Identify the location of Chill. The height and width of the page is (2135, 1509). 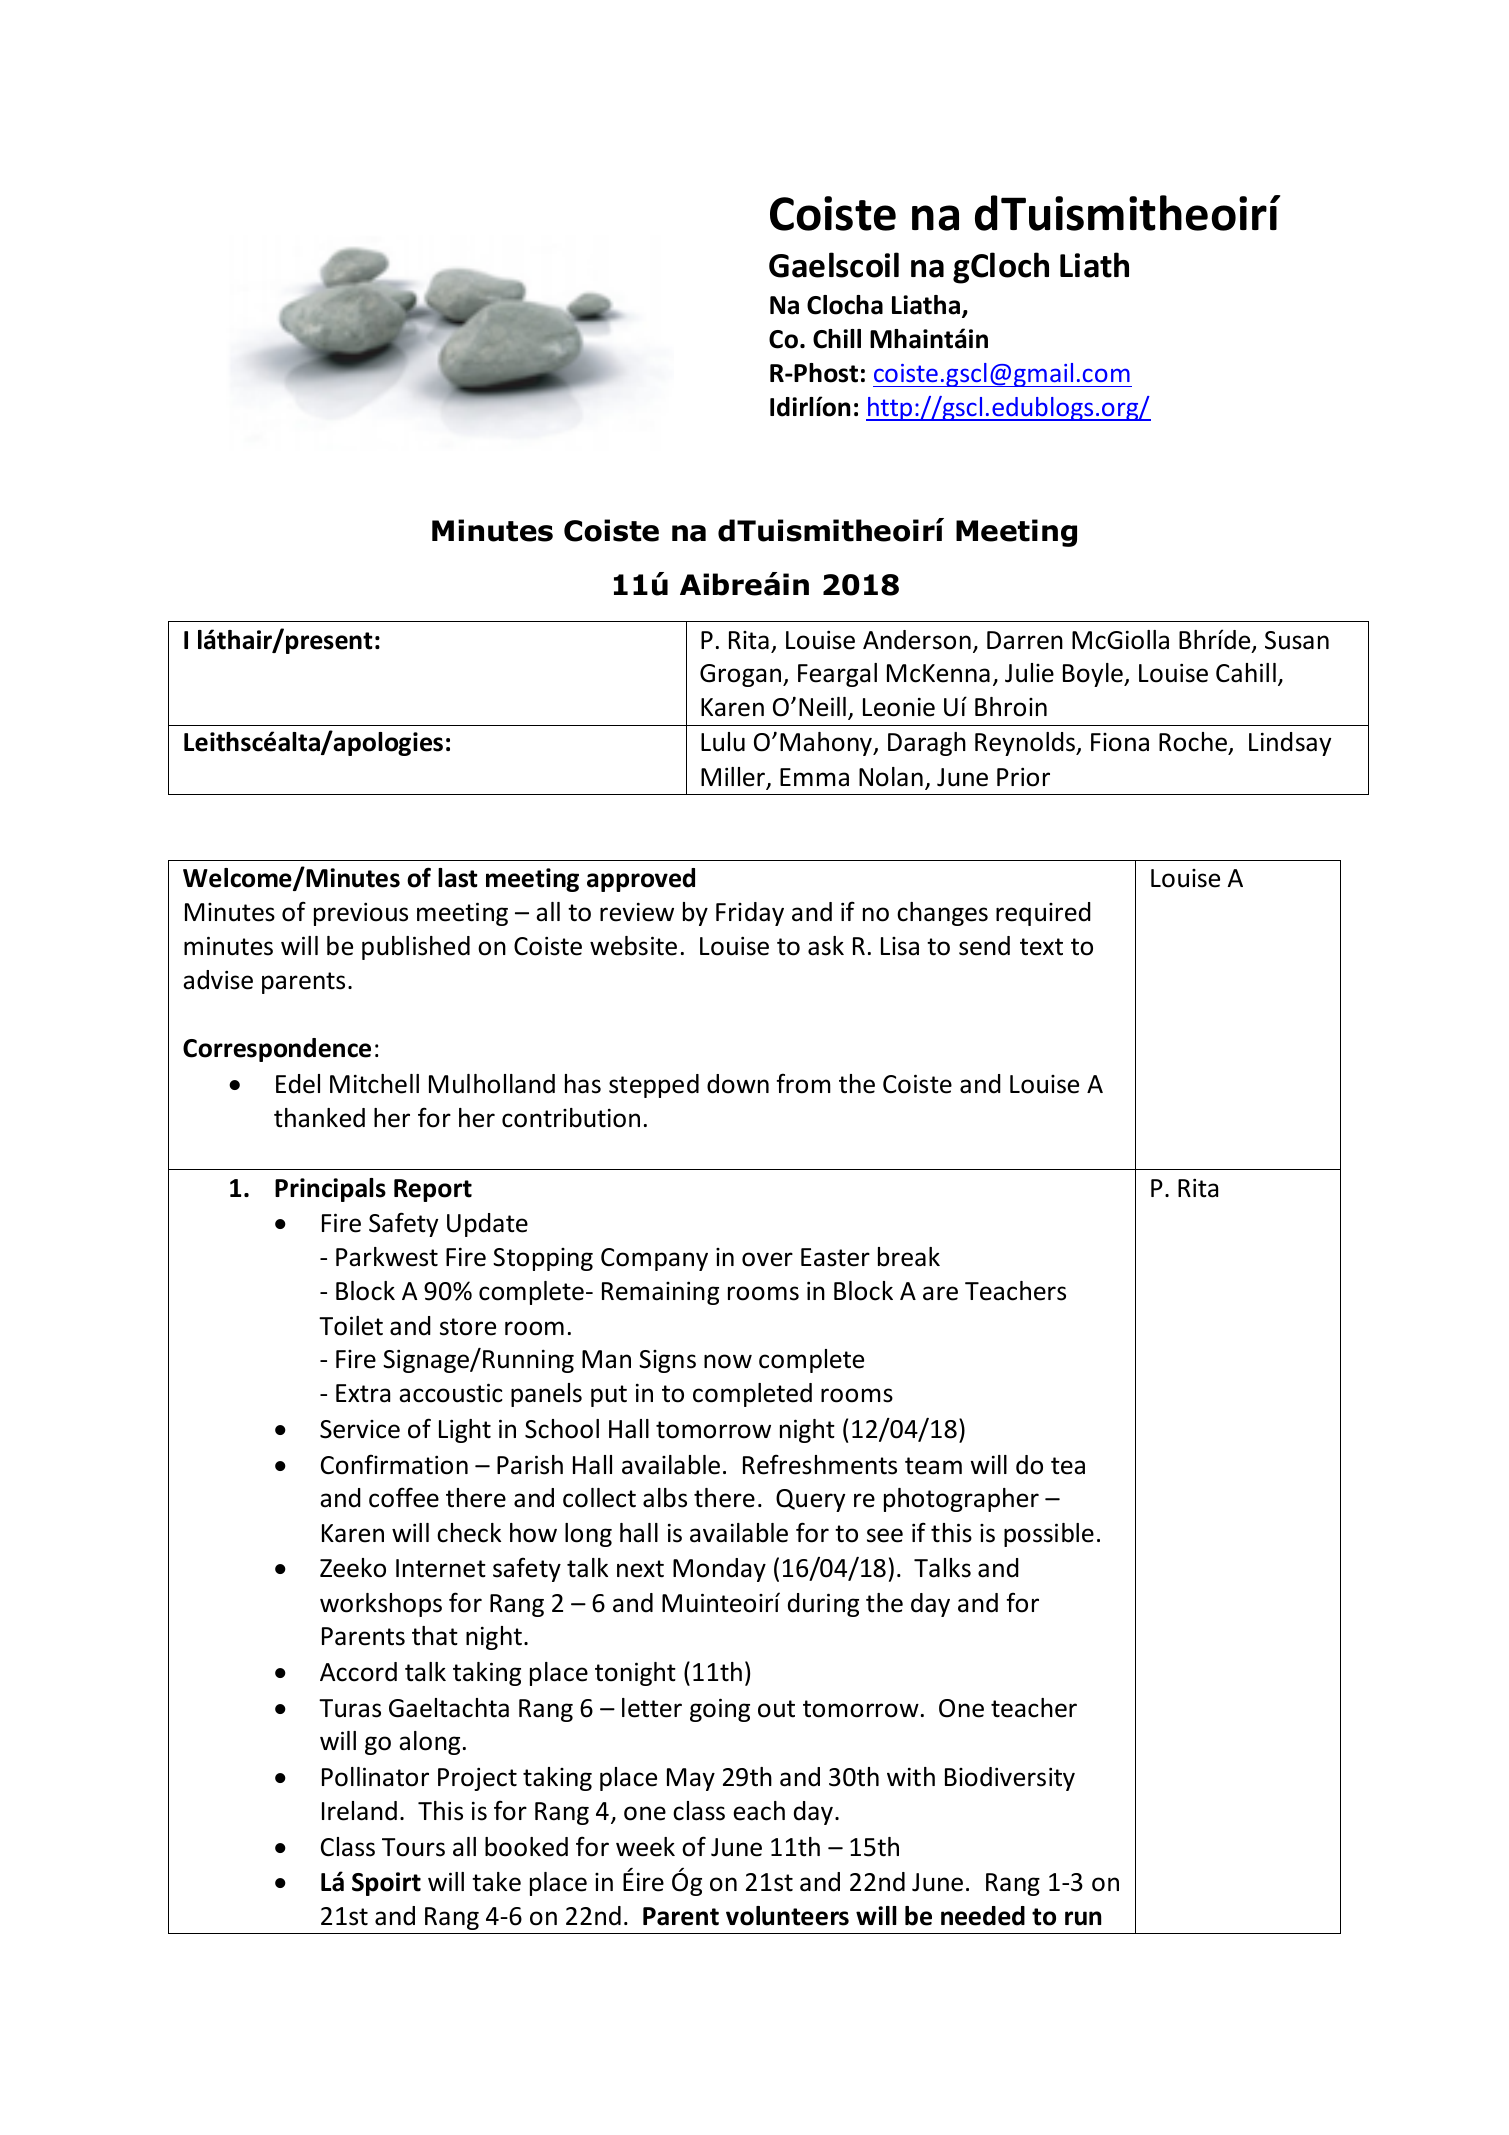
(837, 339).
